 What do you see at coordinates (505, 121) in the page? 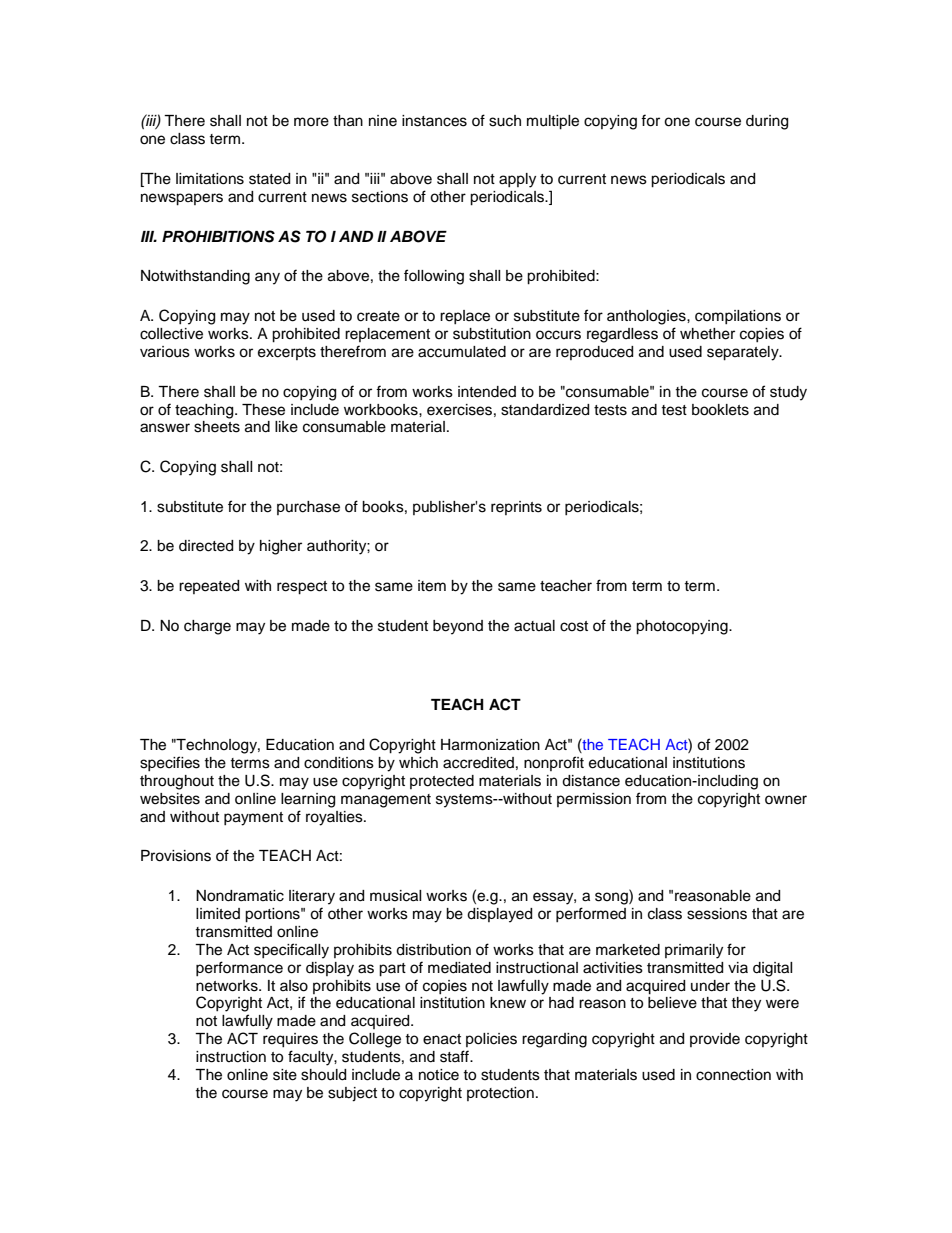
I see `such` at bounding box center [505, 121].
